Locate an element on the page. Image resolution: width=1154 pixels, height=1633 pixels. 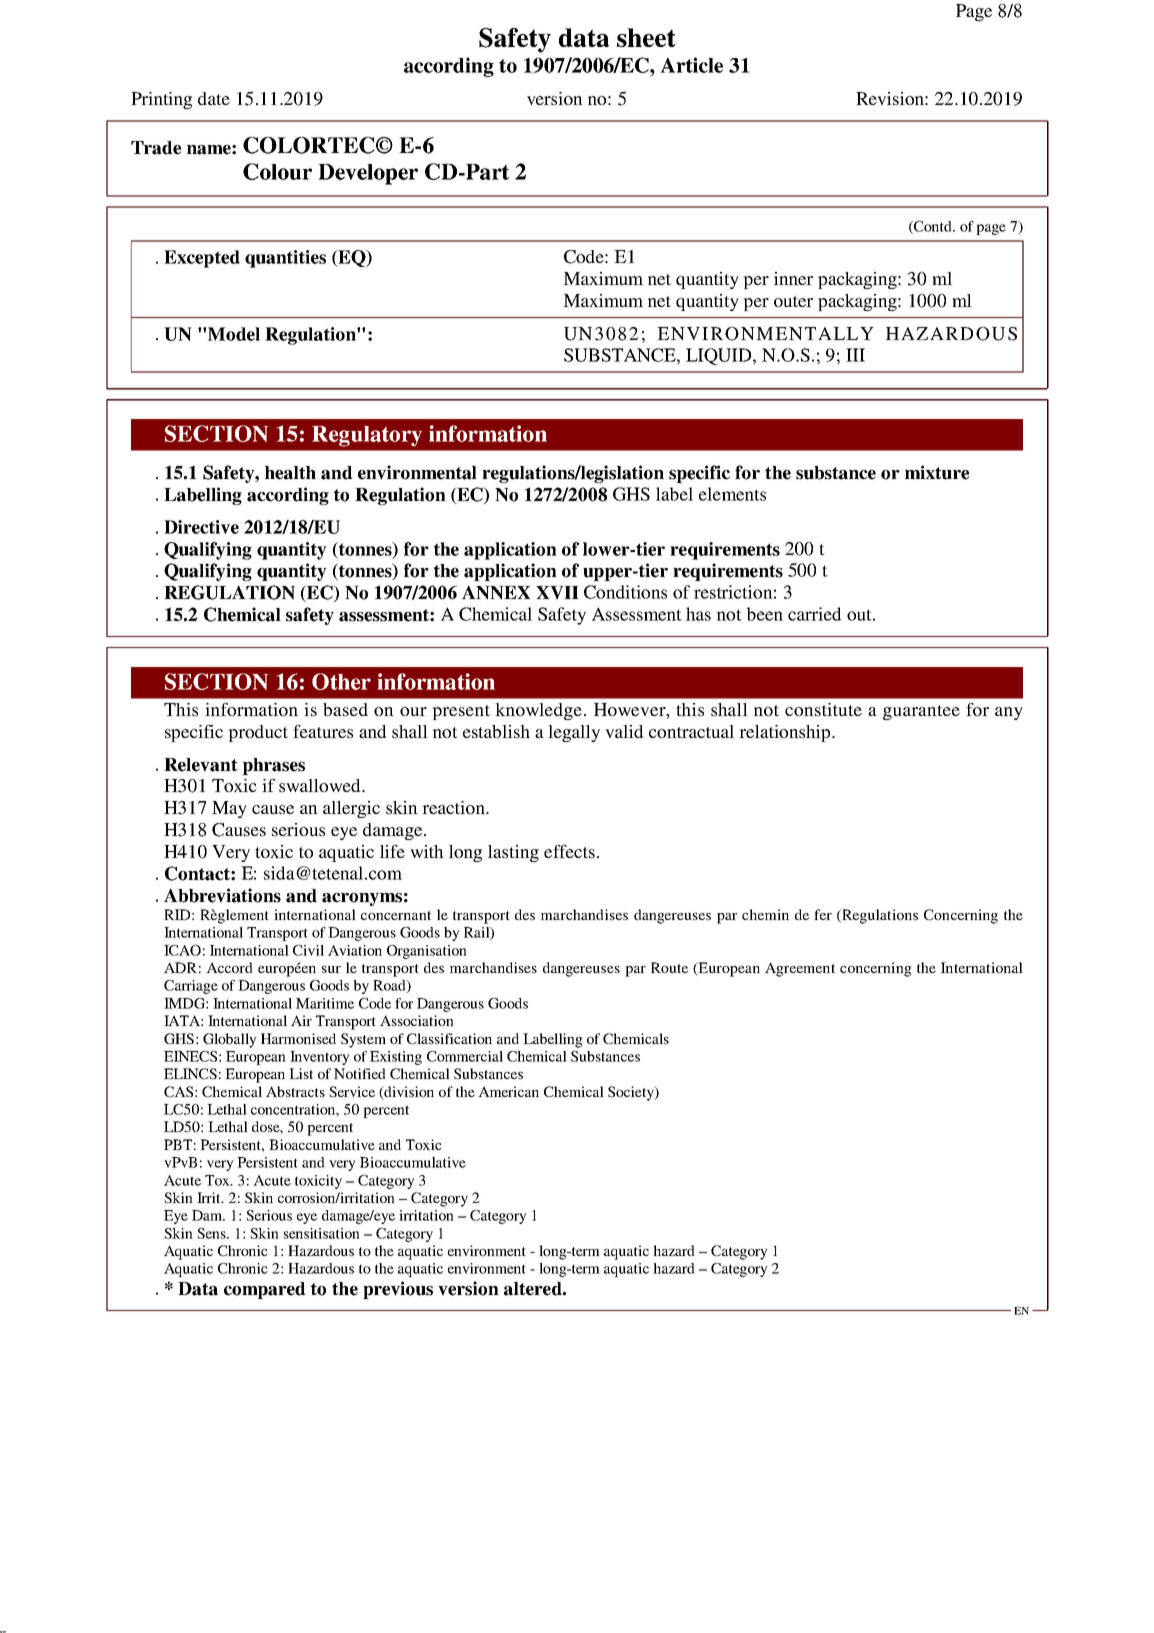
knowledge is located at coordinates (538, 711).
